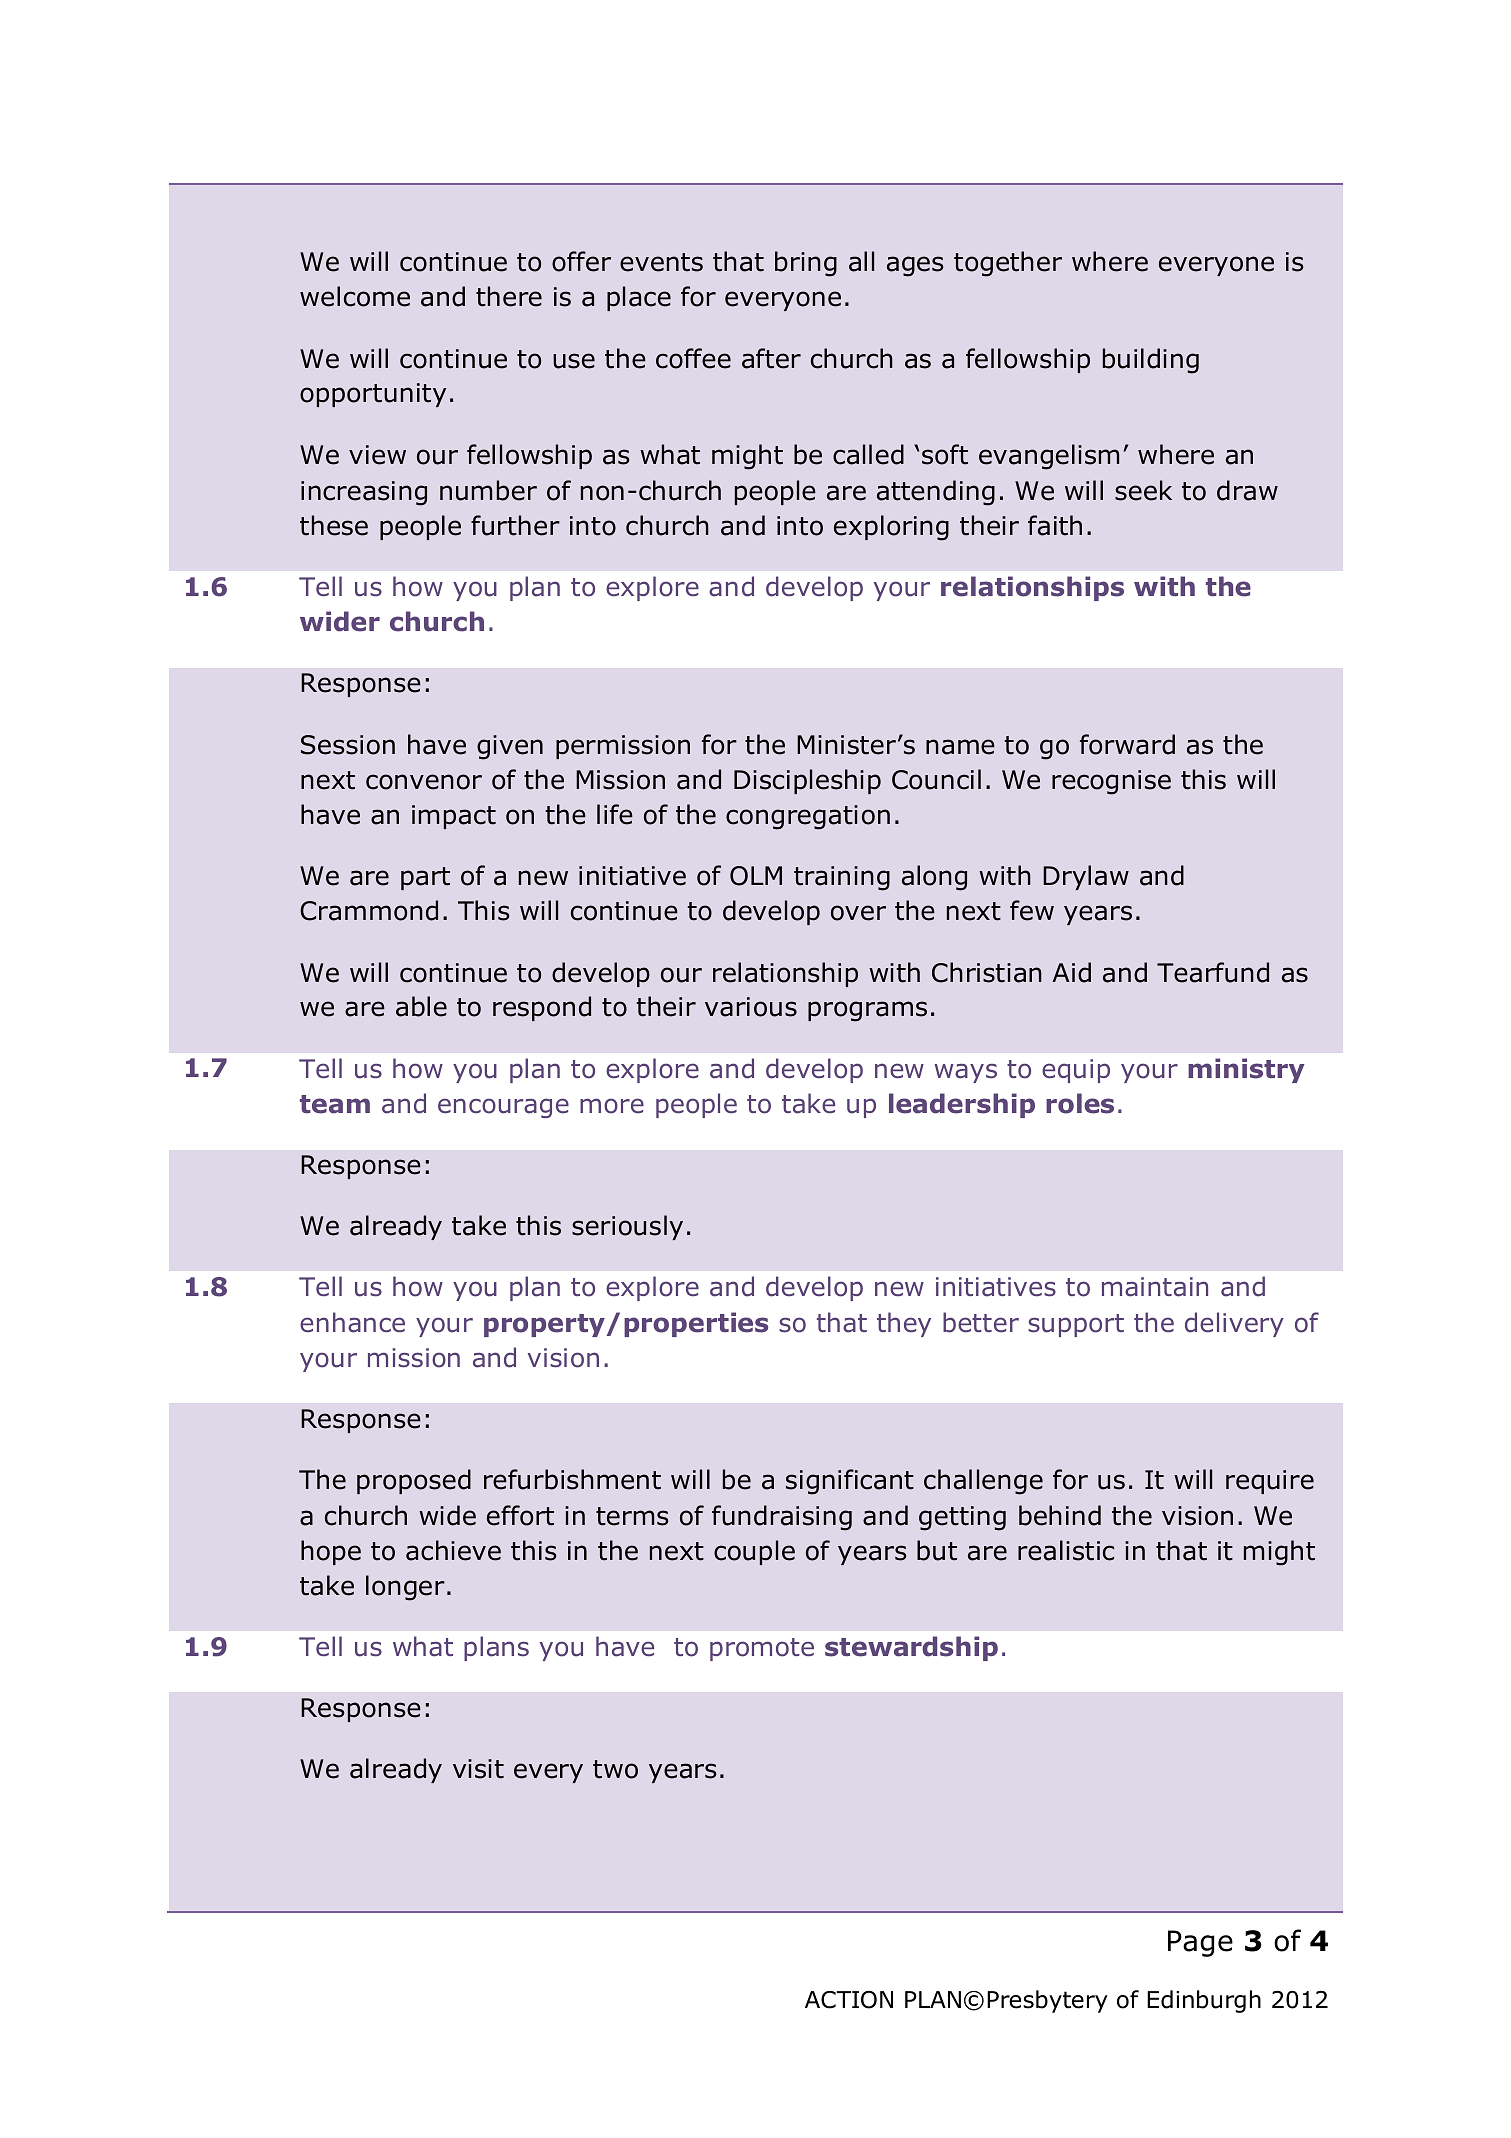 The height and width of the page is (2138, 1511). I want to click on building, so click(1151, 361).
